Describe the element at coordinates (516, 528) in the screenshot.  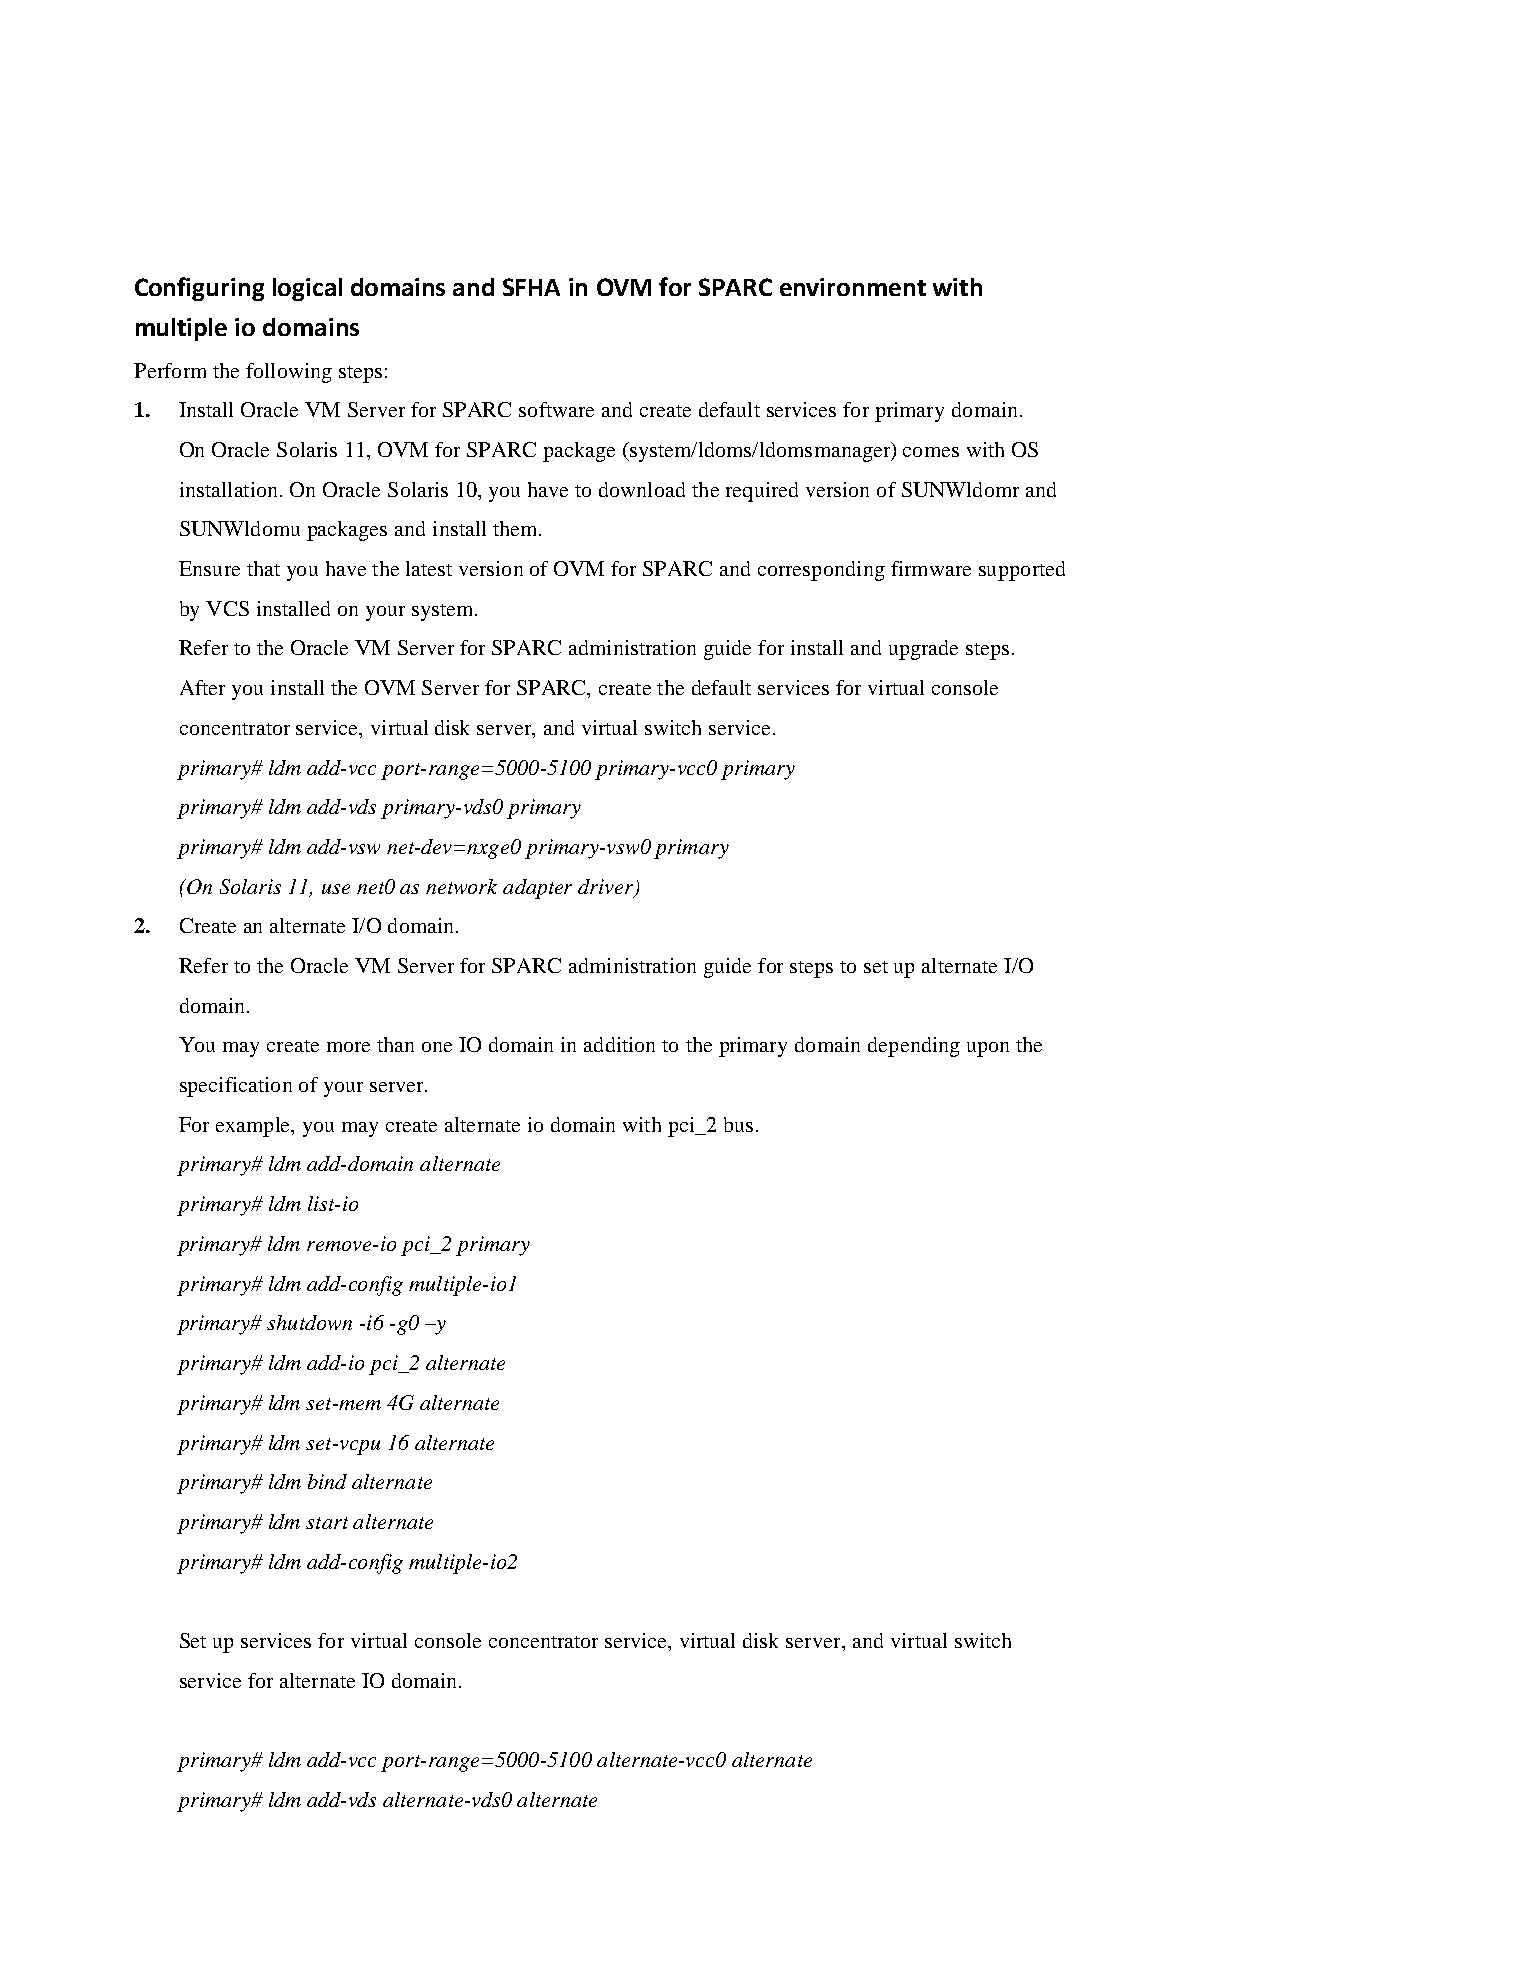
I see `them` at that location.
